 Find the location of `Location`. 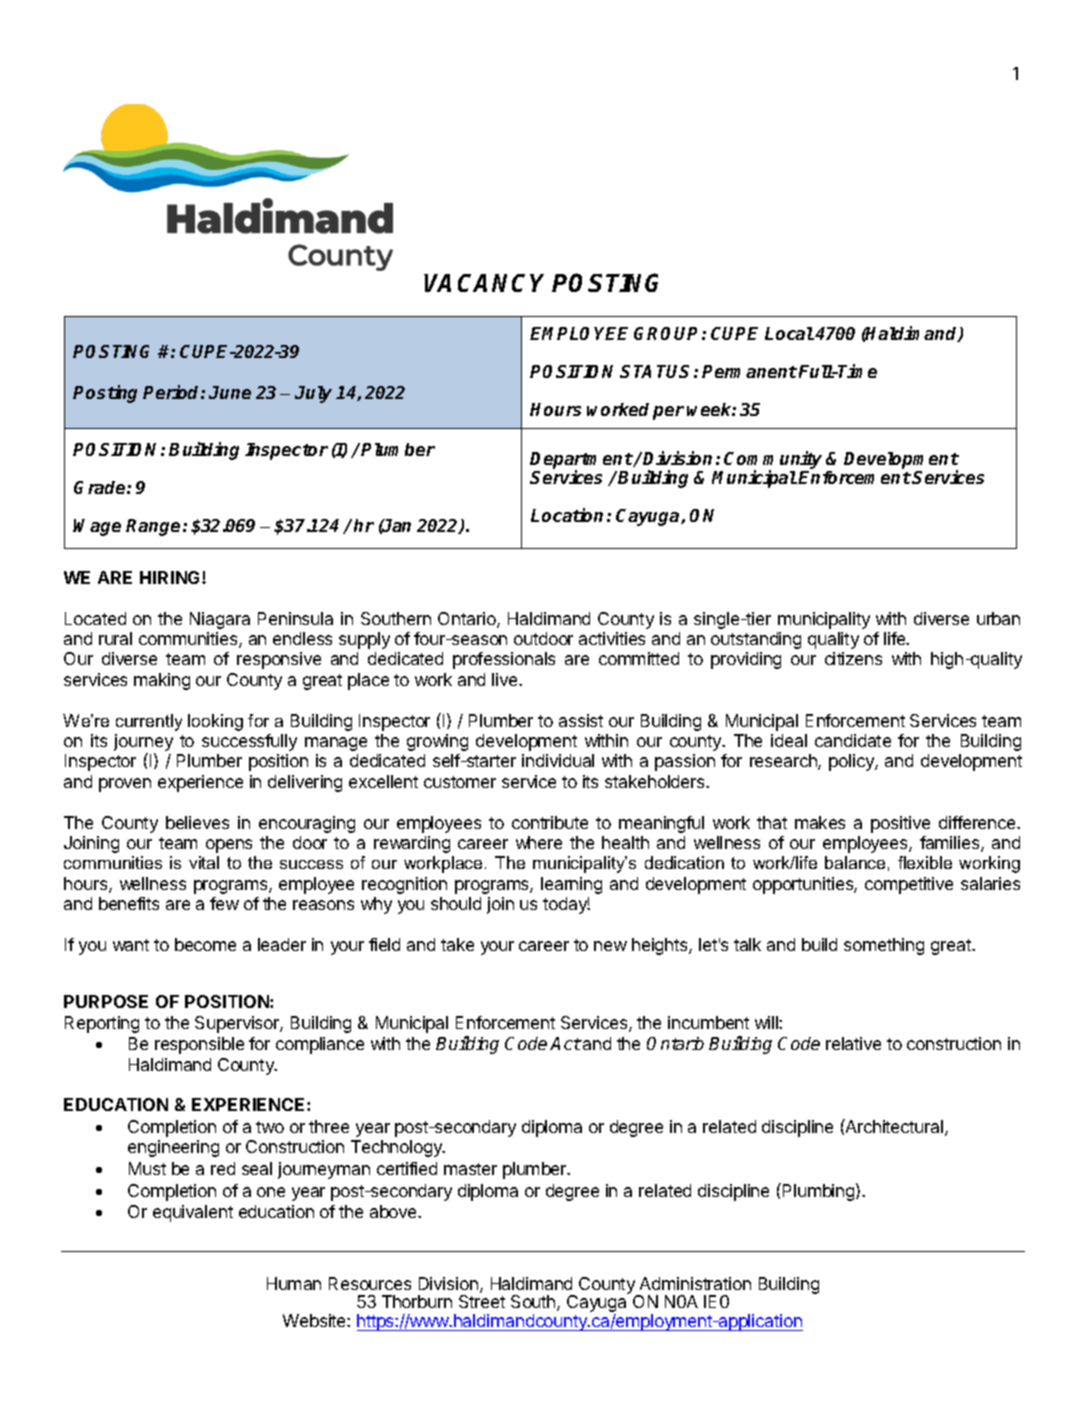

Location is located at coordinates (567, 515).
